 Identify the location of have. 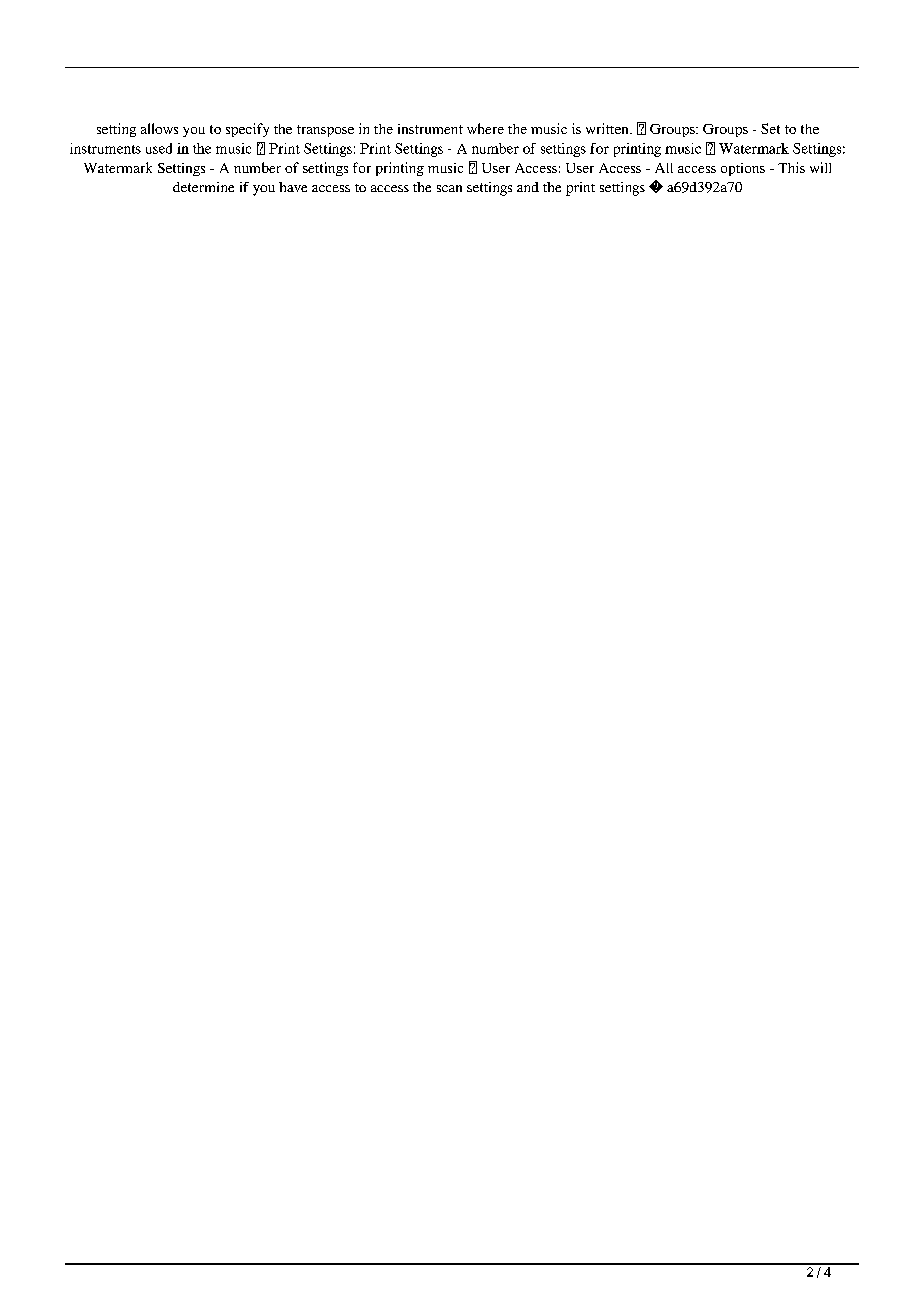
(293, 187).
